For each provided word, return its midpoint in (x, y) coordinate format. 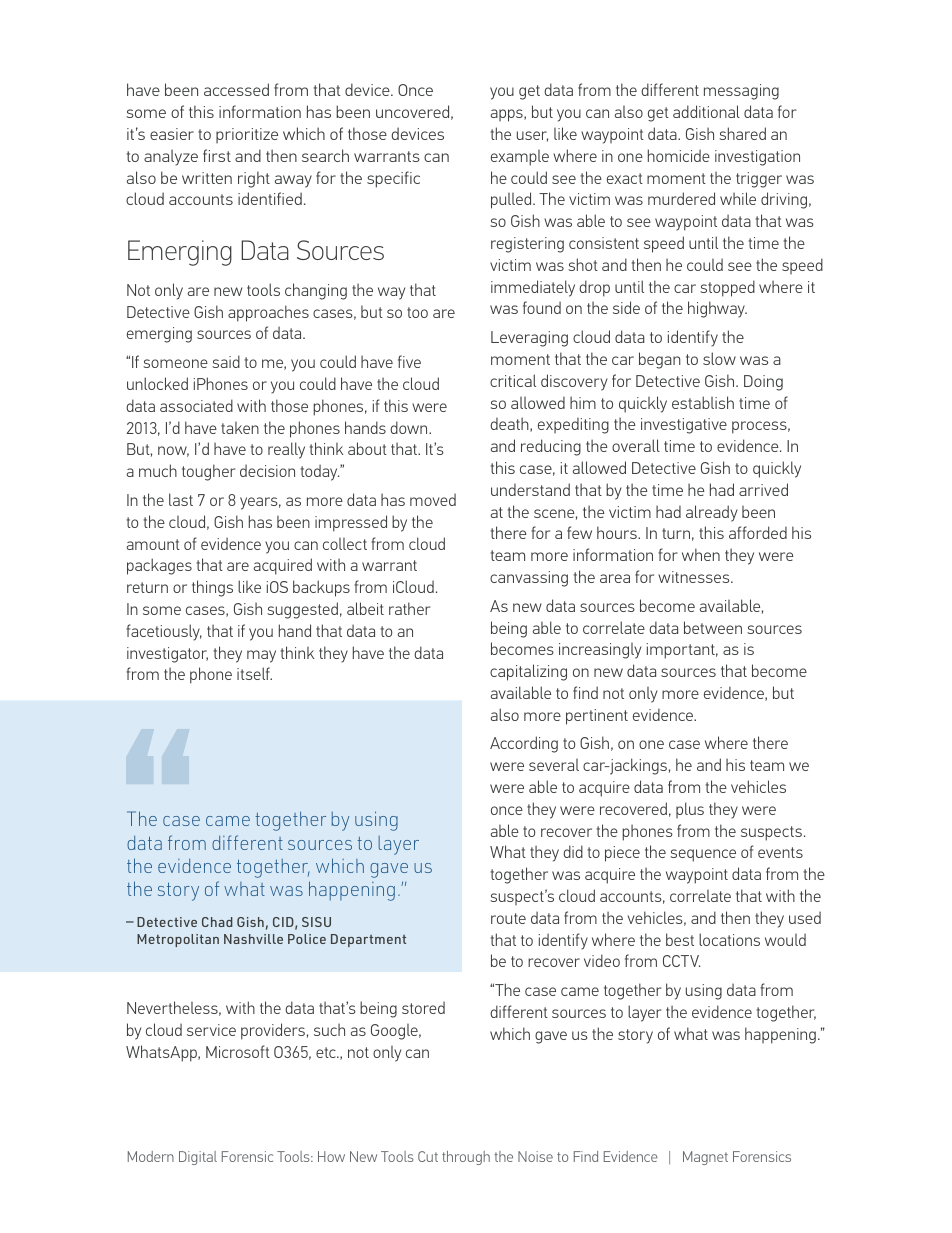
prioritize (247, 135)
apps (507, 115)
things (212, 588)
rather (409, 608)
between (713, 627)
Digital (198, 1158)
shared (742, 133)
